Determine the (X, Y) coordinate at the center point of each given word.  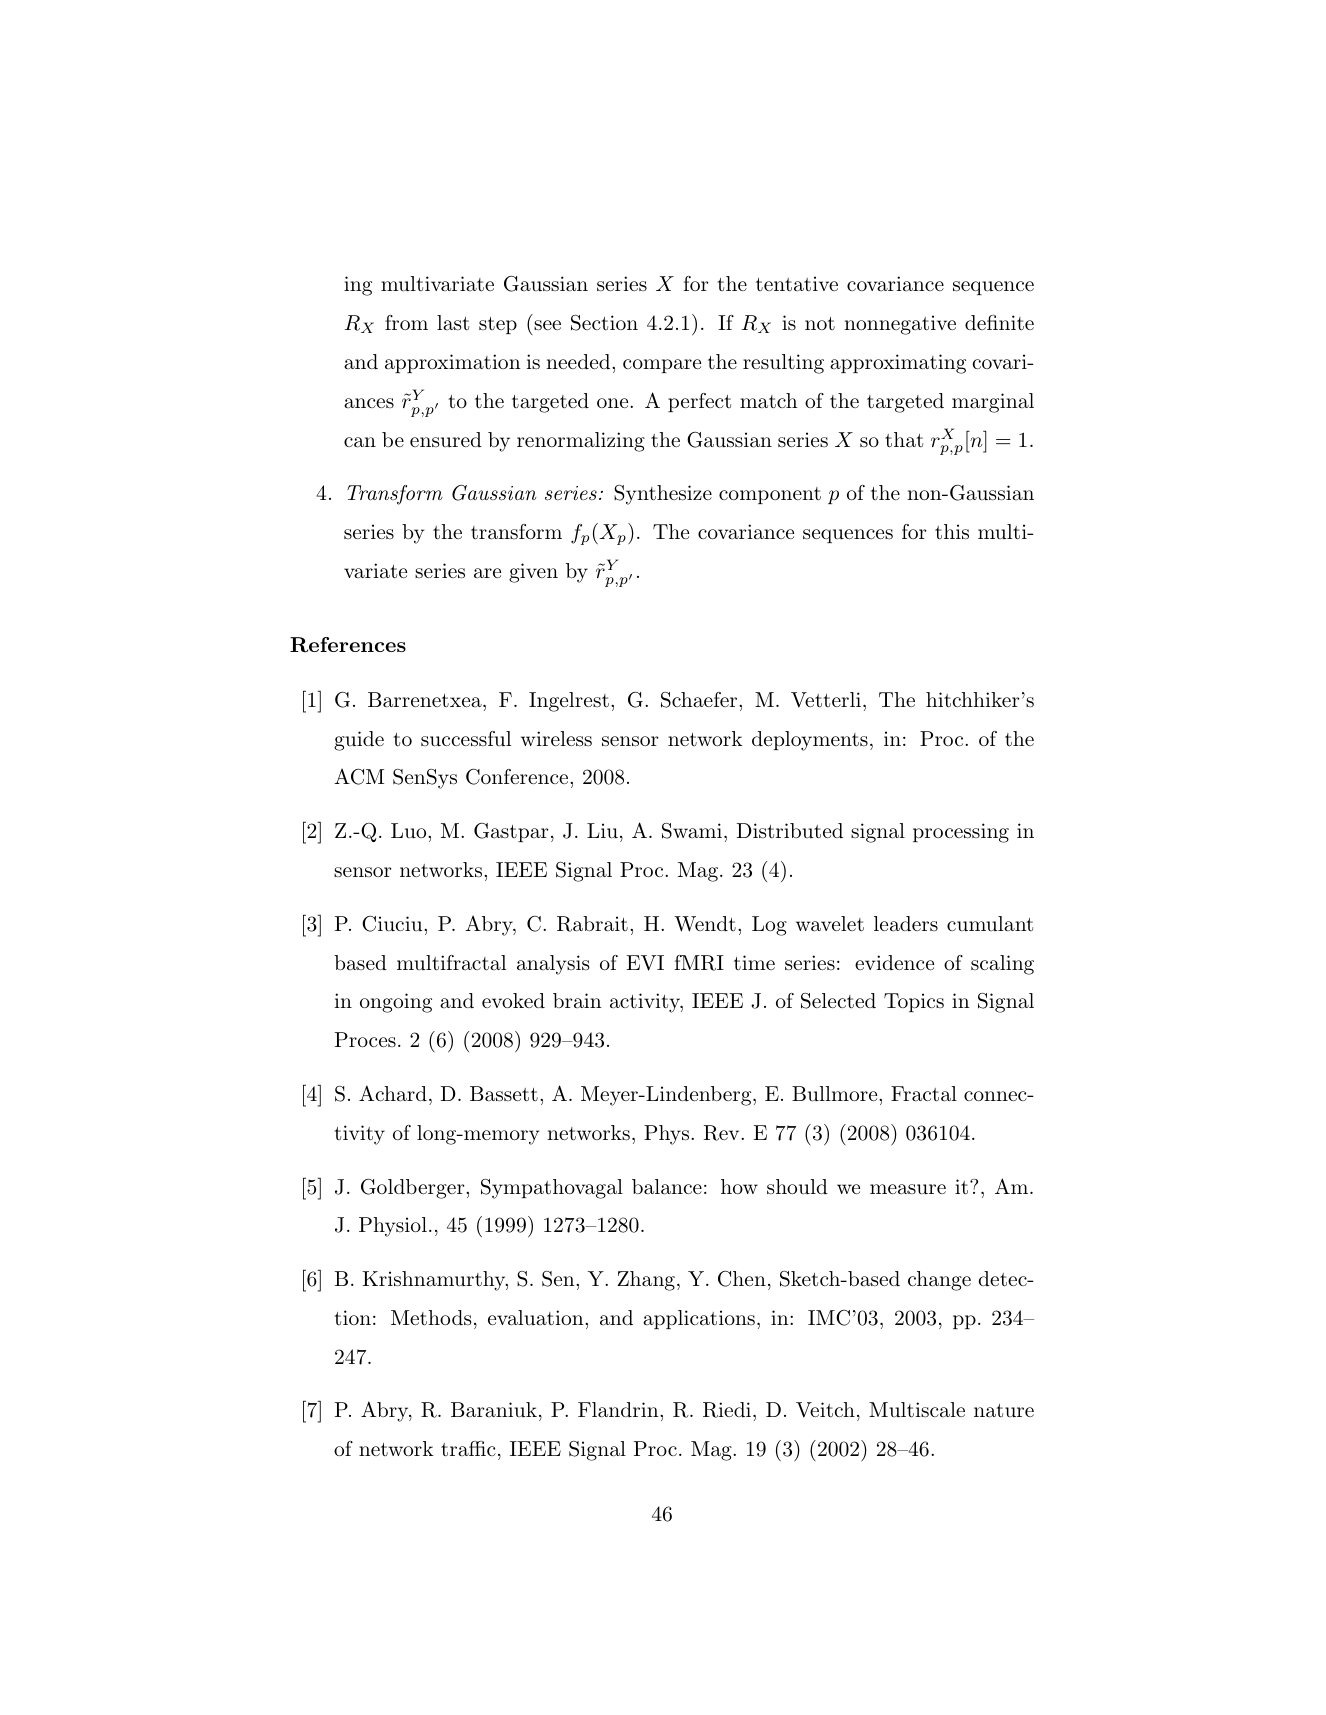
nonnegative (900, 325)
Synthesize (663, 495)
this (952, 532)
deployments (810, 741)
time (754, 962)
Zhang (646, 1281)
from (406, 322)
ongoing (396, 1003)
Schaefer (700, 700)
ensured (446, 440)
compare (662, 366)
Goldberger (414, 1189)
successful (466, 739)
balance (667, 1187)
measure (908, 1189)
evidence (894, 962)
